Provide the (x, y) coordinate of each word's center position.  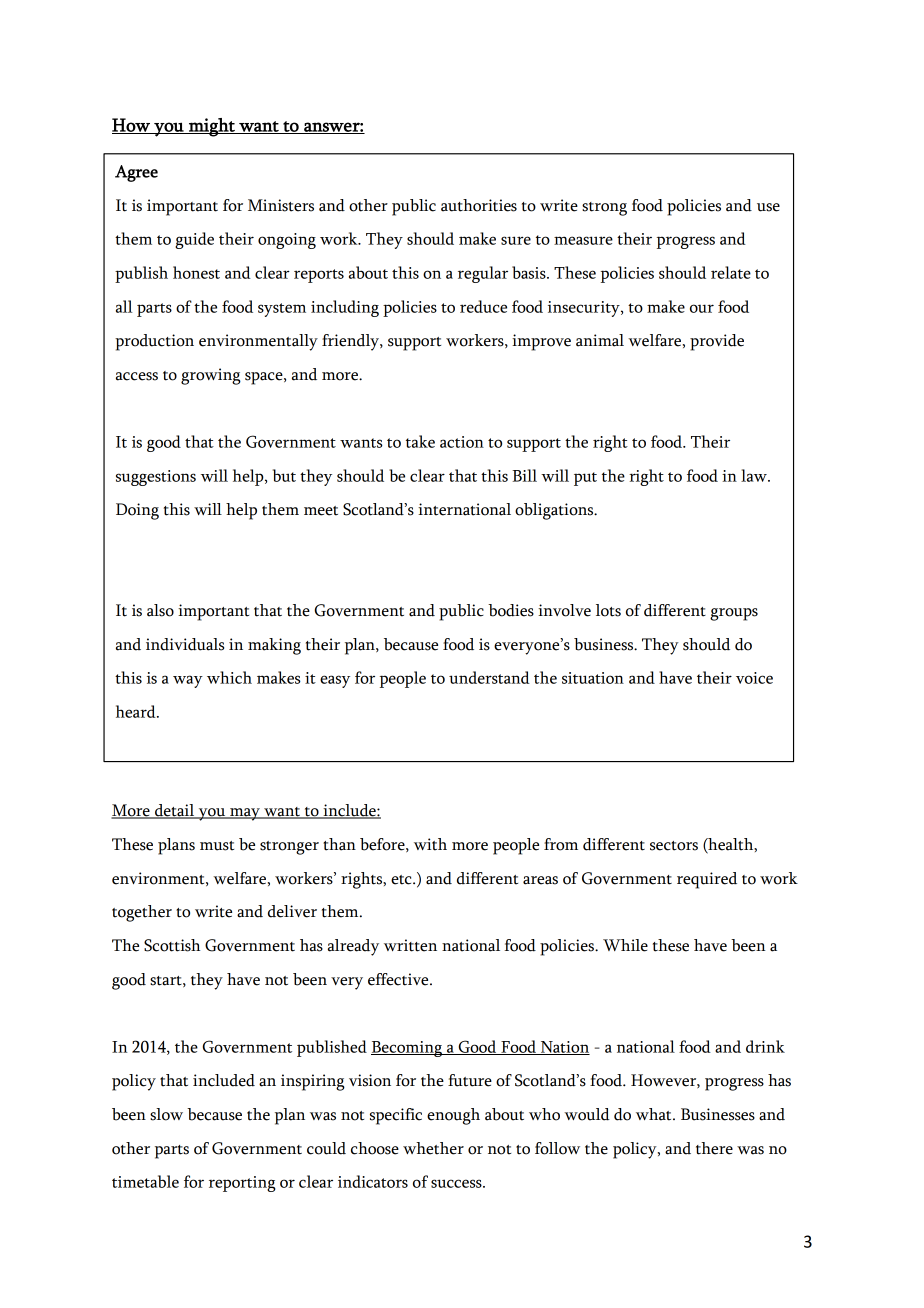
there (714, 1148)
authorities (479, 205)
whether (433, 1148)
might (212, 127)
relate (731, 272)
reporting (242, 1184)
